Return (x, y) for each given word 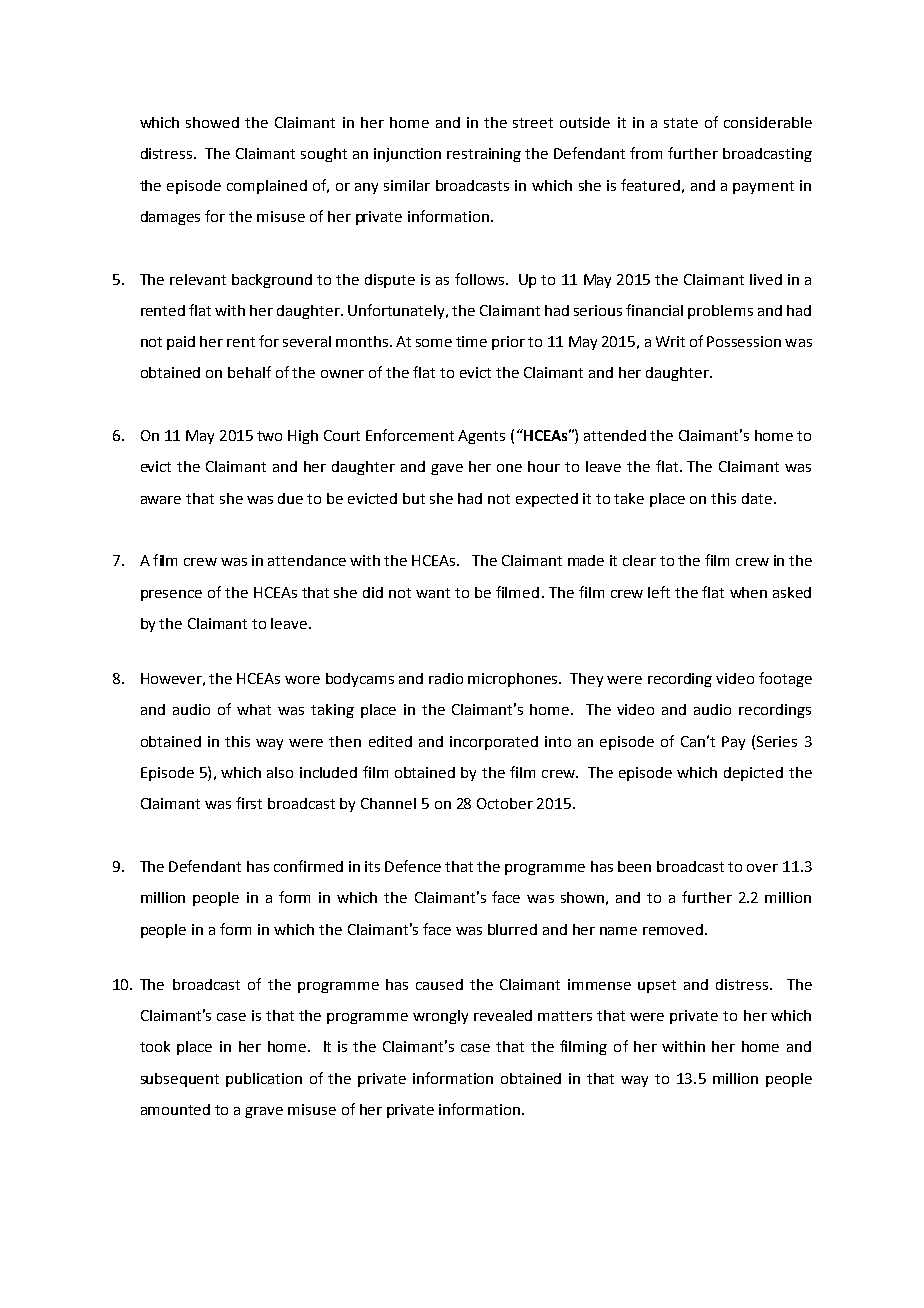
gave (447, 469)
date (757, 498)
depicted (753, 774)
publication (264, 1080)
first (249, 803)
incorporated (494, 743)
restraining (484, 155)
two (269, 436)
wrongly (440, 1017)
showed (212, 122)
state (681, 123)
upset (657, 986)
